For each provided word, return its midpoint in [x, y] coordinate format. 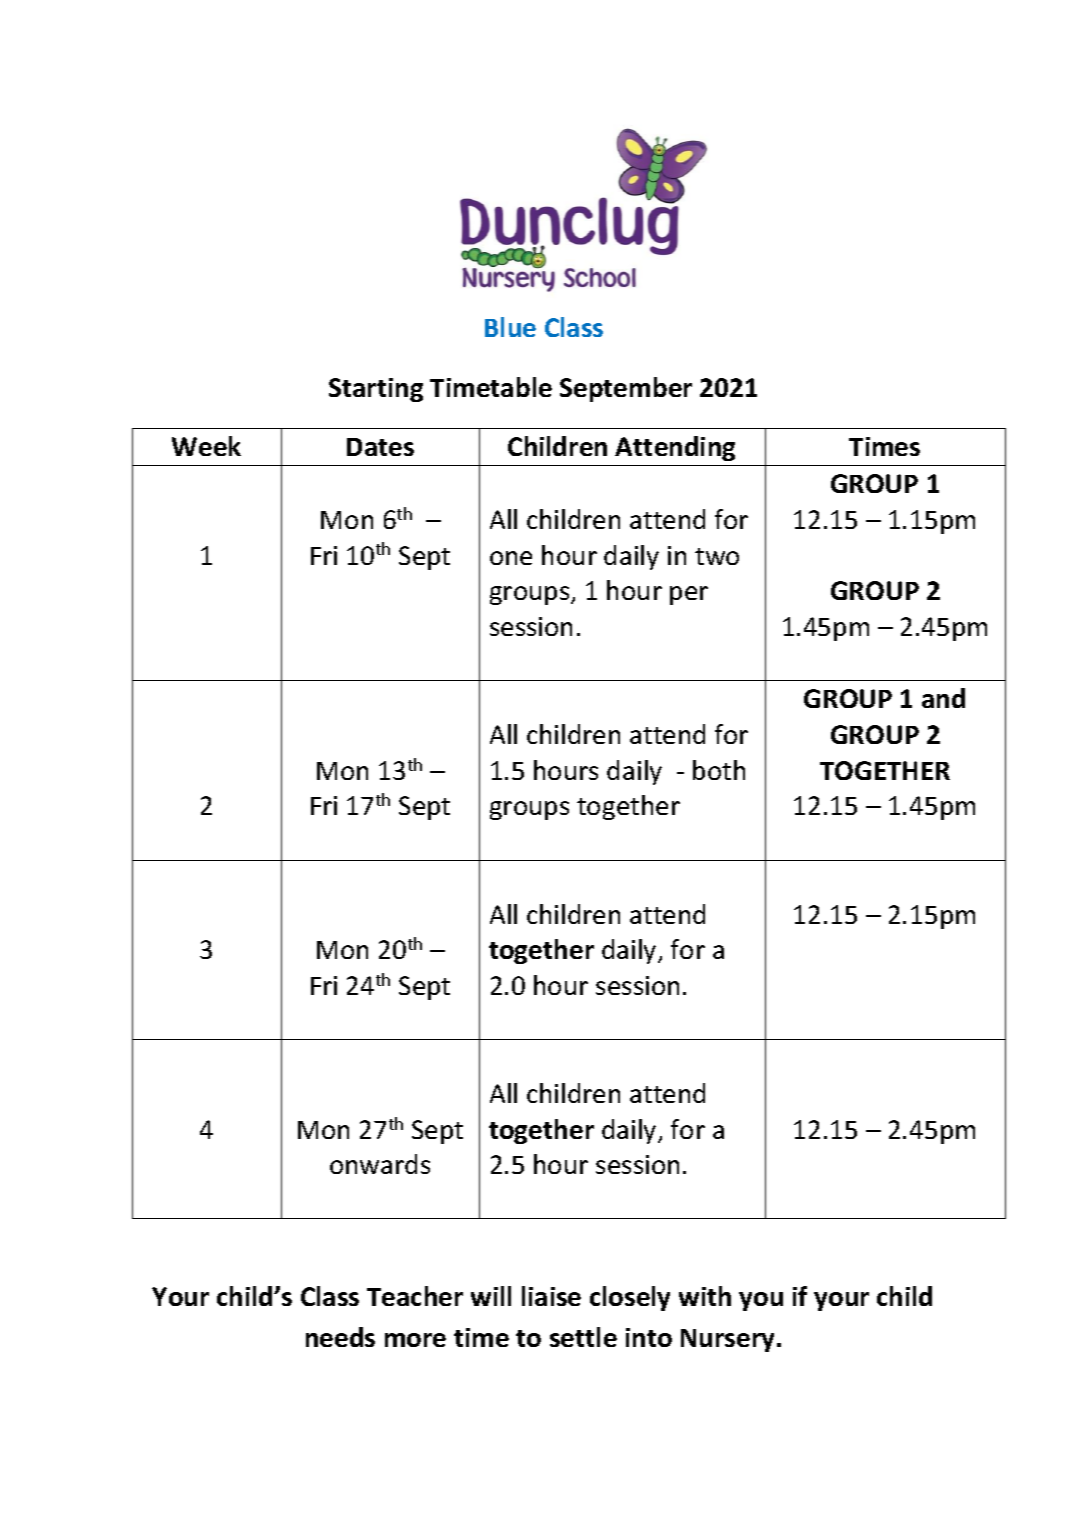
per [689, 595]
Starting [376, 390]
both [719, 770]
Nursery [729, 1340]
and [943, 698]
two [717, 556]
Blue [510, 327]
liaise [551, 1296]
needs [340, 1337]
